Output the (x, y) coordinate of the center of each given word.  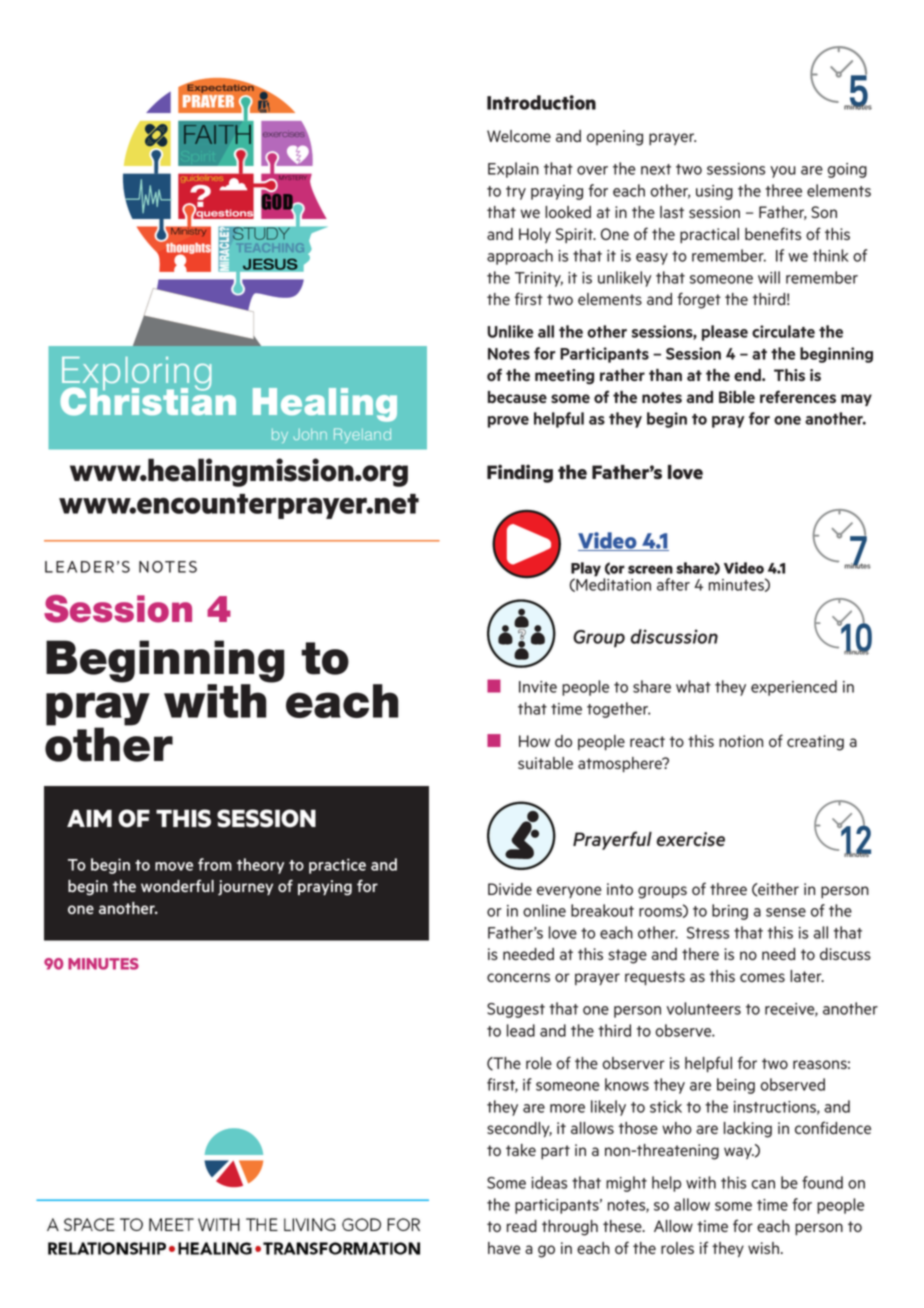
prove (508, 422)
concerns (518, 977)
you (783, 172)
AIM (89, 818)
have (504, 1248)
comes (762, 977)
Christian (148, 400)
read (522, 1226)
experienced (794, 688)
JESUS (270, 264)
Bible (737, 397)
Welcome (519, 136)
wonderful (177, 885)
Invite (538, 687)
